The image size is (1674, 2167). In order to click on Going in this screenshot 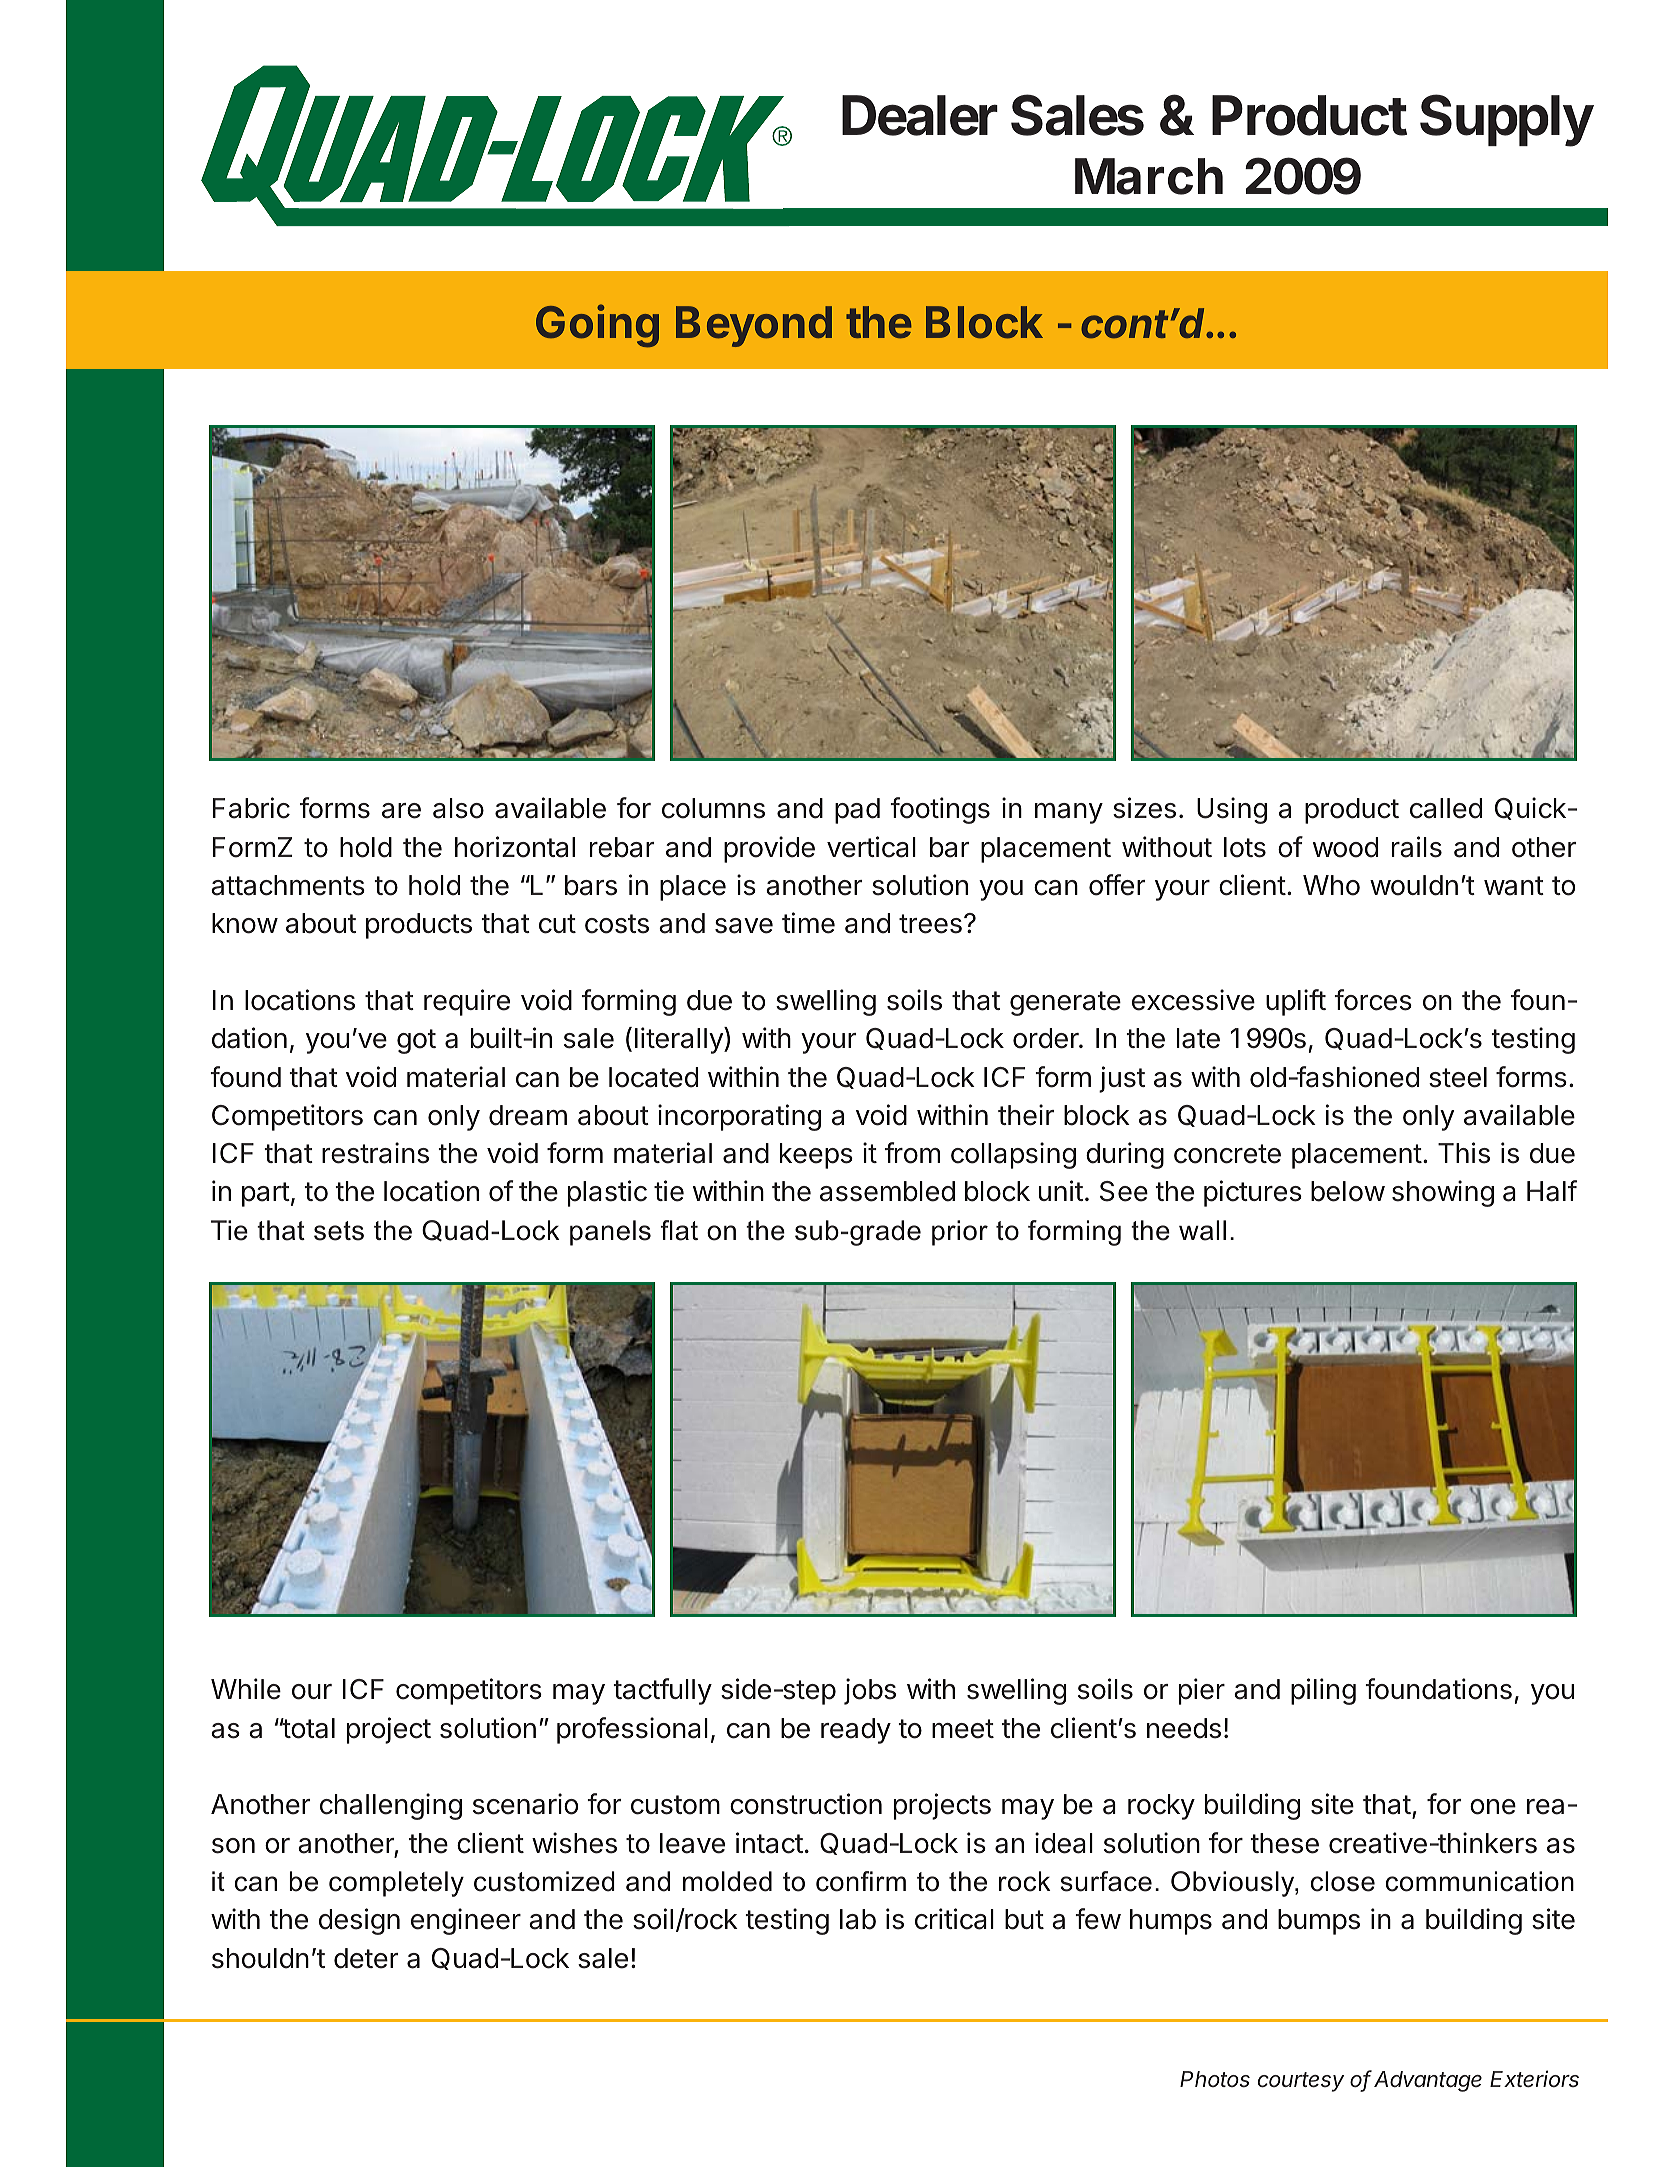, I will do `click(597, 326)`.
